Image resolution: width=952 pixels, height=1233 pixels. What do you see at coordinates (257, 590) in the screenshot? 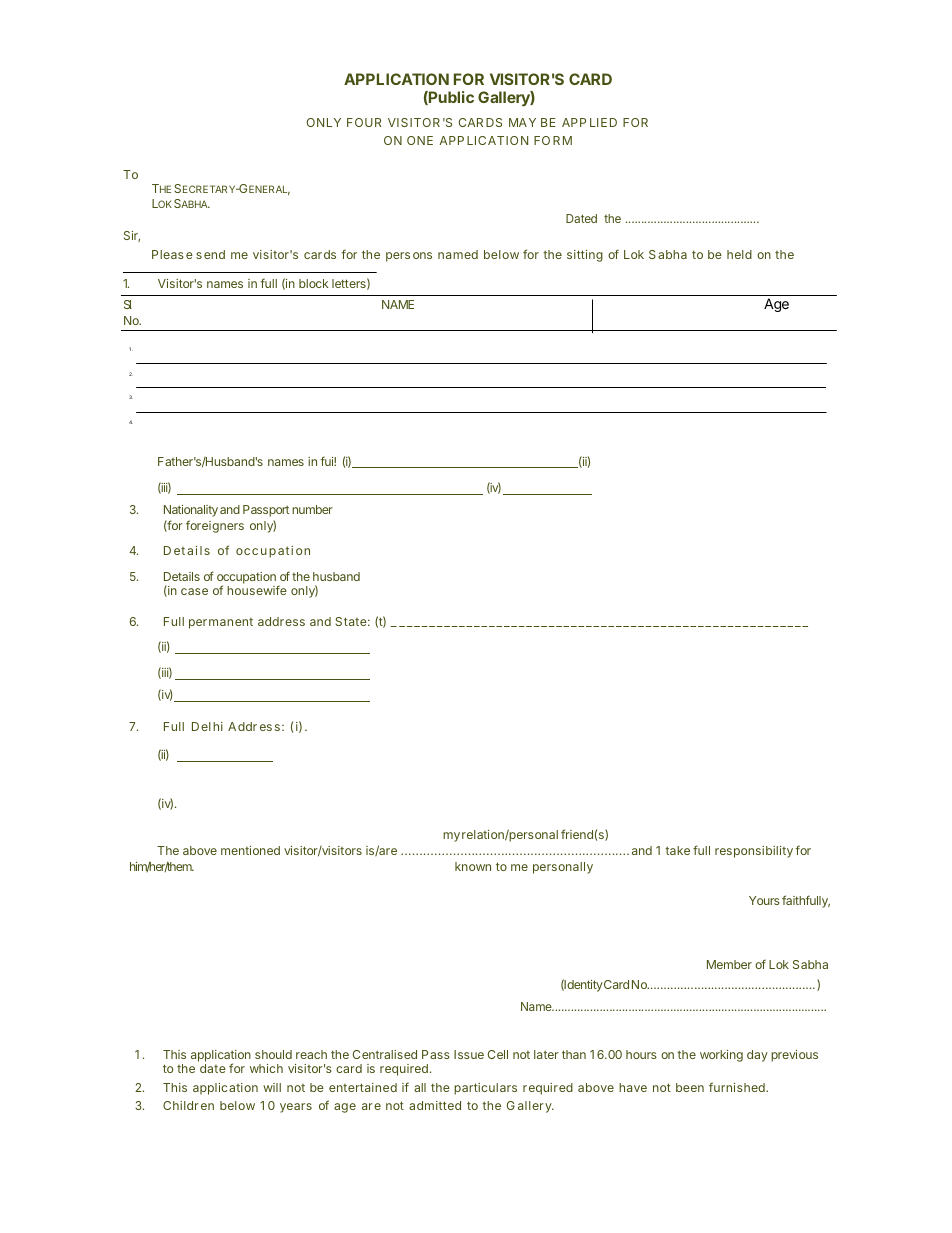
I see `housewife` at bounding box center [257, 590].
